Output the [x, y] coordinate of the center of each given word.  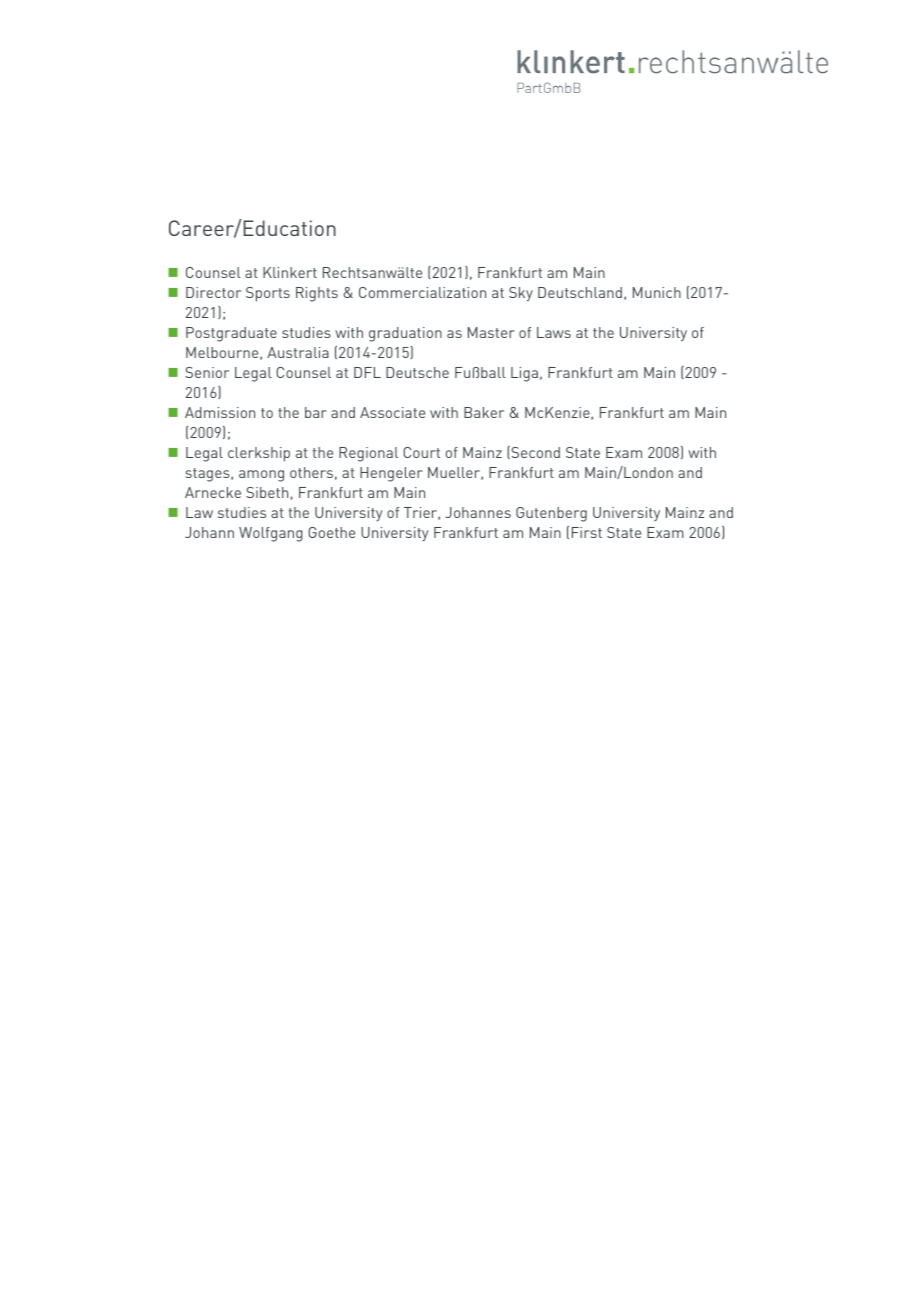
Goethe [331, 532]
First [587, 532]
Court [421, 452]
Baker [484, 412]
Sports [268, 294]
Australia [298, 352]
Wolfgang [271, 534]
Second [534, 452]
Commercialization [422, 292]
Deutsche [417, 372]
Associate [392, 412]
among [261, 476]
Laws [554, 332]
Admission [220, 412]
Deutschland [580, 292]
